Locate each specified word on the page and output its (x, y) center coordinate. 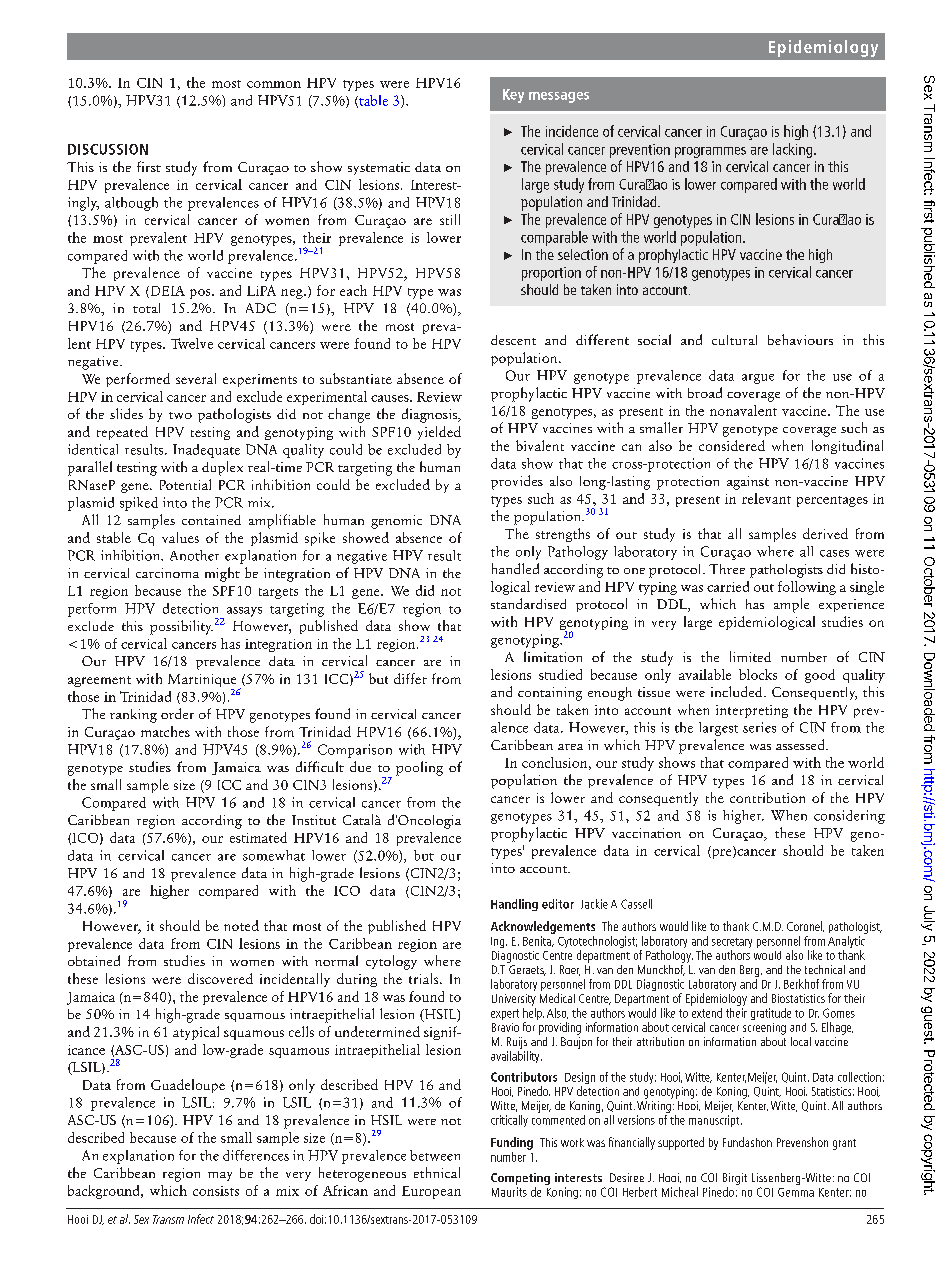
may (220, 1176)
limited (750, 656)
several (196, 378)
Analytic (847, 942)
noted (241, 925)
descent (513, 340)
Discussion (108, 149)
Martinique (203, 682)
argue (758, 379)
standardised (528, 603)
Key (513, 96)
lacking (794, 150)
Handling (514, 905)
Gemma (796, 1192)
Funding (512, 1143)
